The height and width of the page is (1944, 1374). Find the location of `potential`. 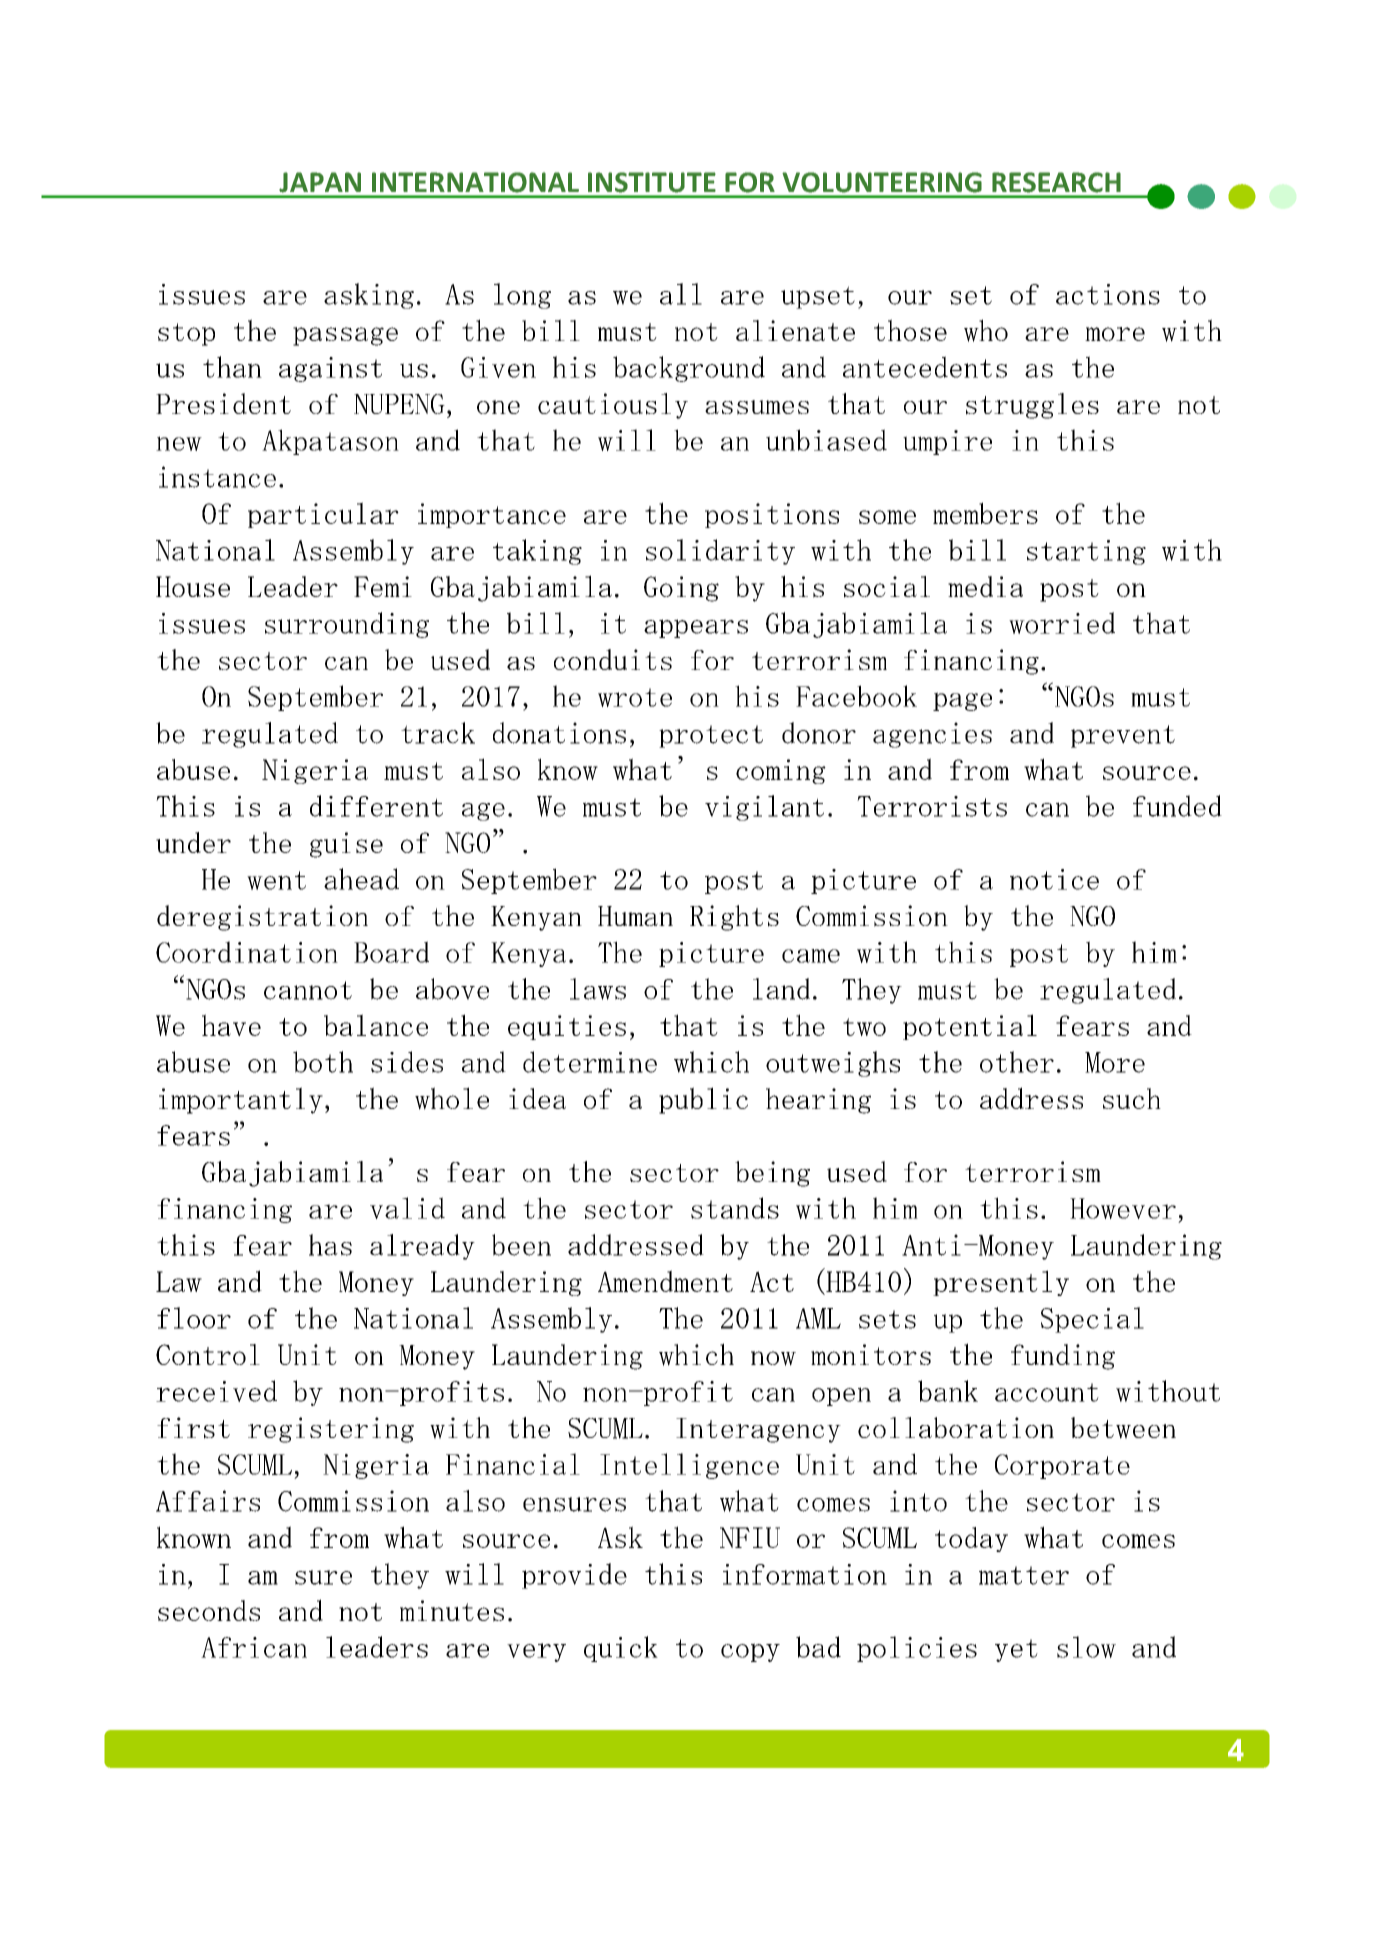

potential is located at coordinates (970, 1027).
